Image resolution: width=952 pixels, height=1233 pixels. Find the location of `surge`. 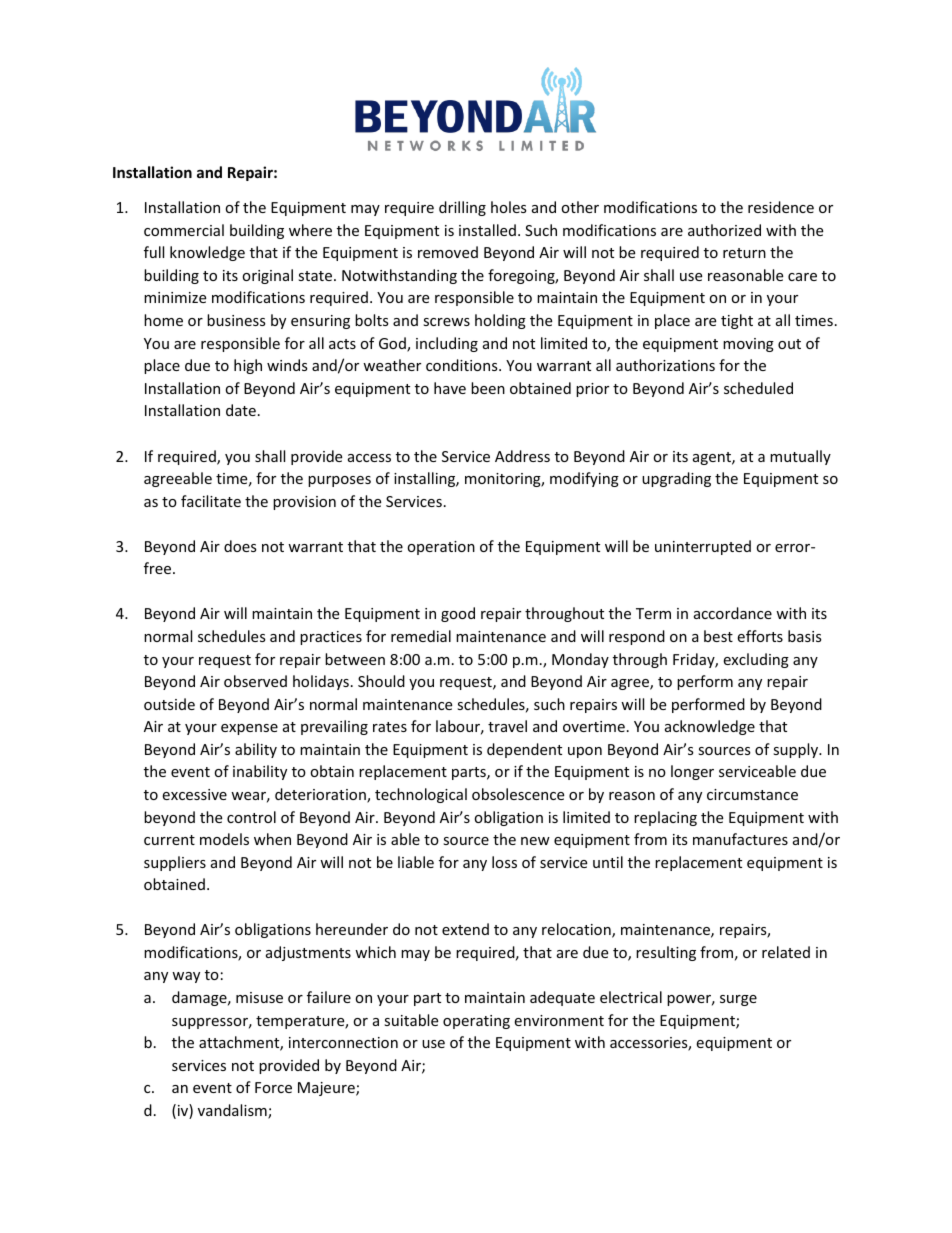

surge is located at coordinates (738, 1000).
